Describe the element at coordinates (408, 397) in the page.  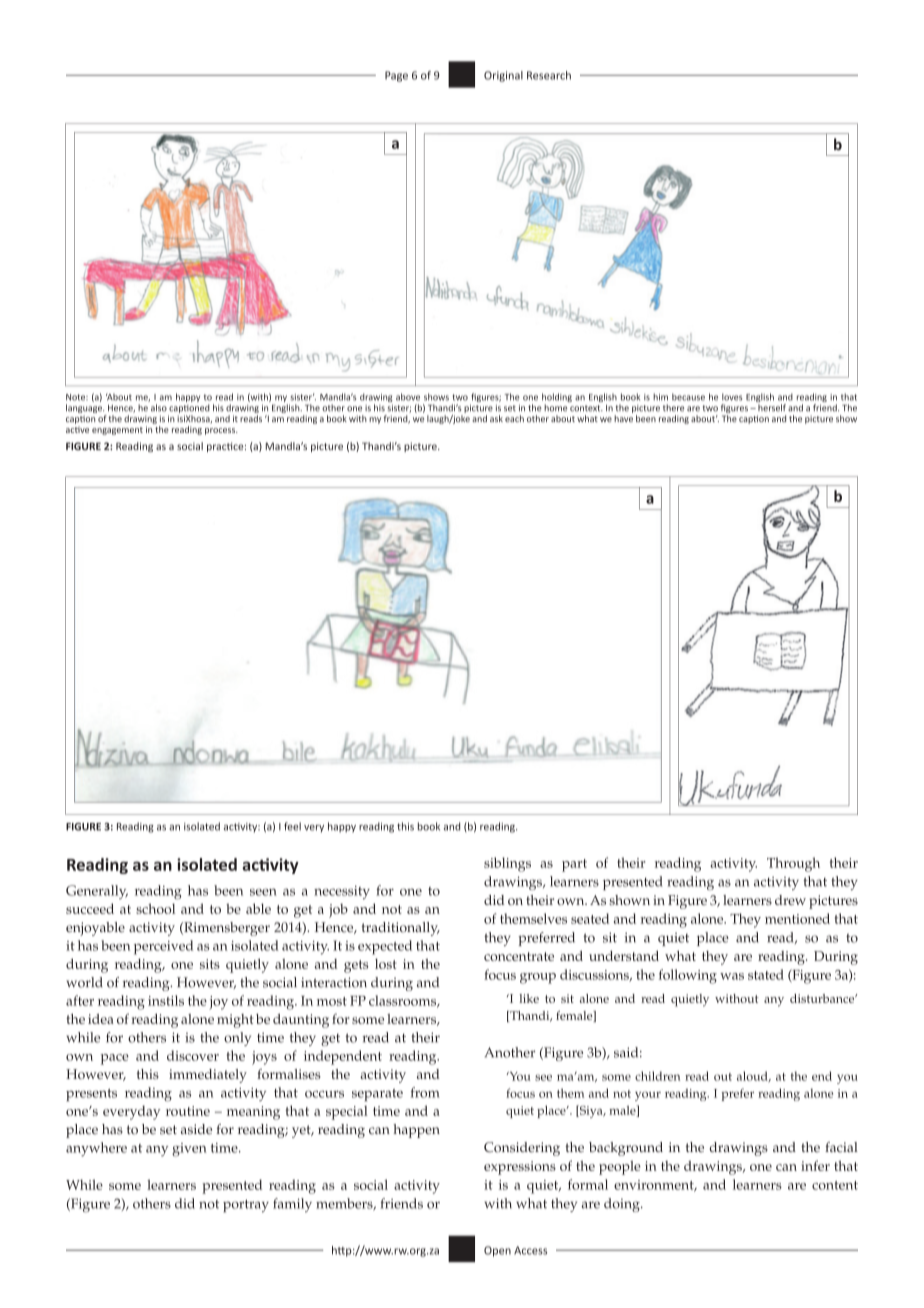
I see `above` at that location.
